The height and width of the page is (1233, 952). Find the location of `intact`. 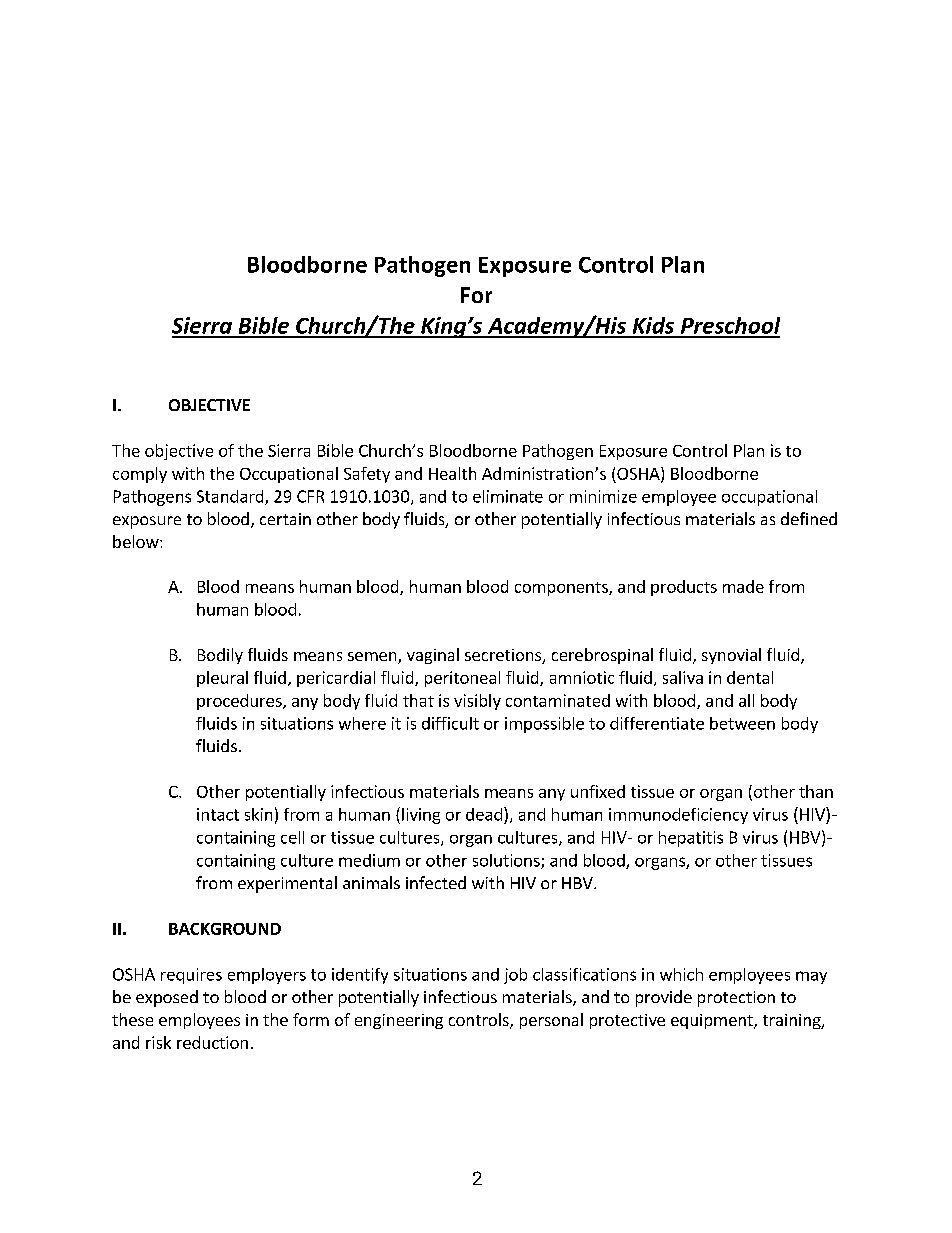

intact is located at coordinates (218, 814).
